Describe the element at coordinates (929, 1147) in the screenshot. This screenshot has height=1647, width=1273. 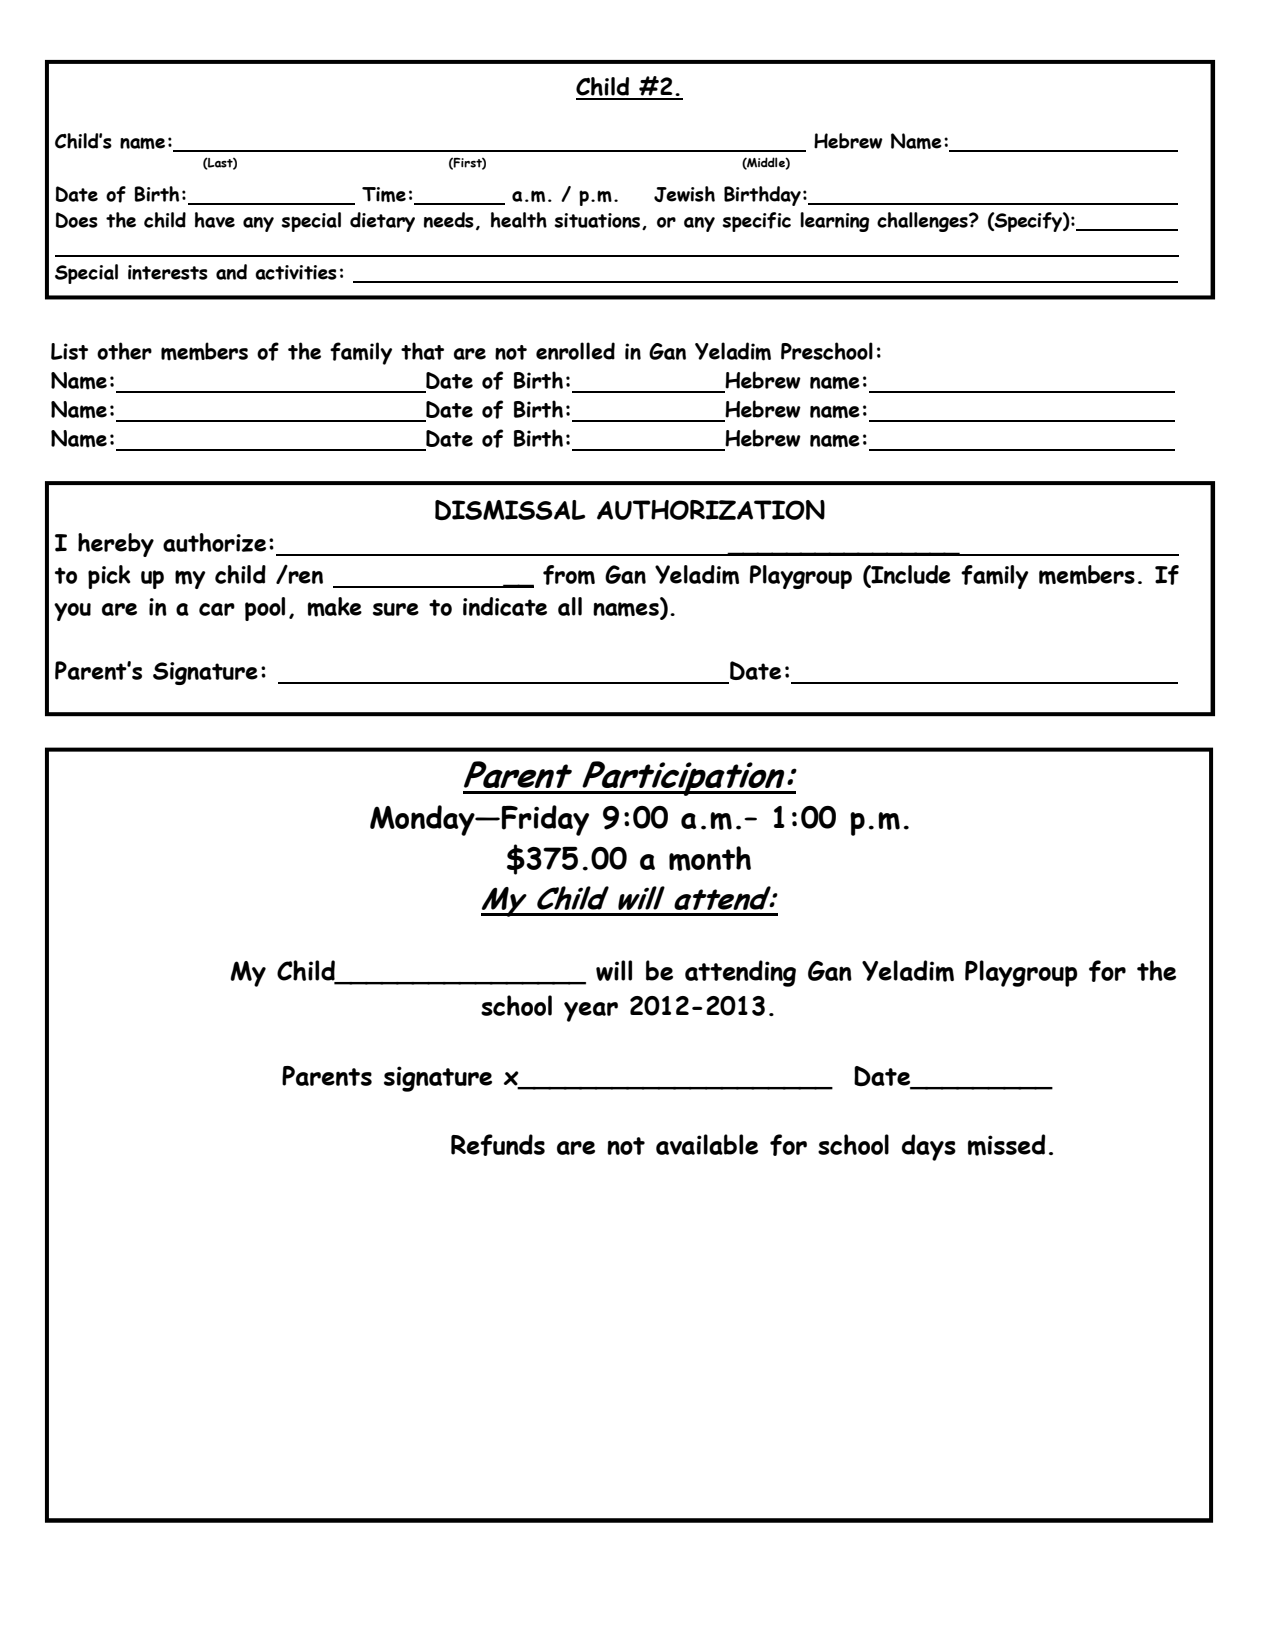
I see `days` at that location.
